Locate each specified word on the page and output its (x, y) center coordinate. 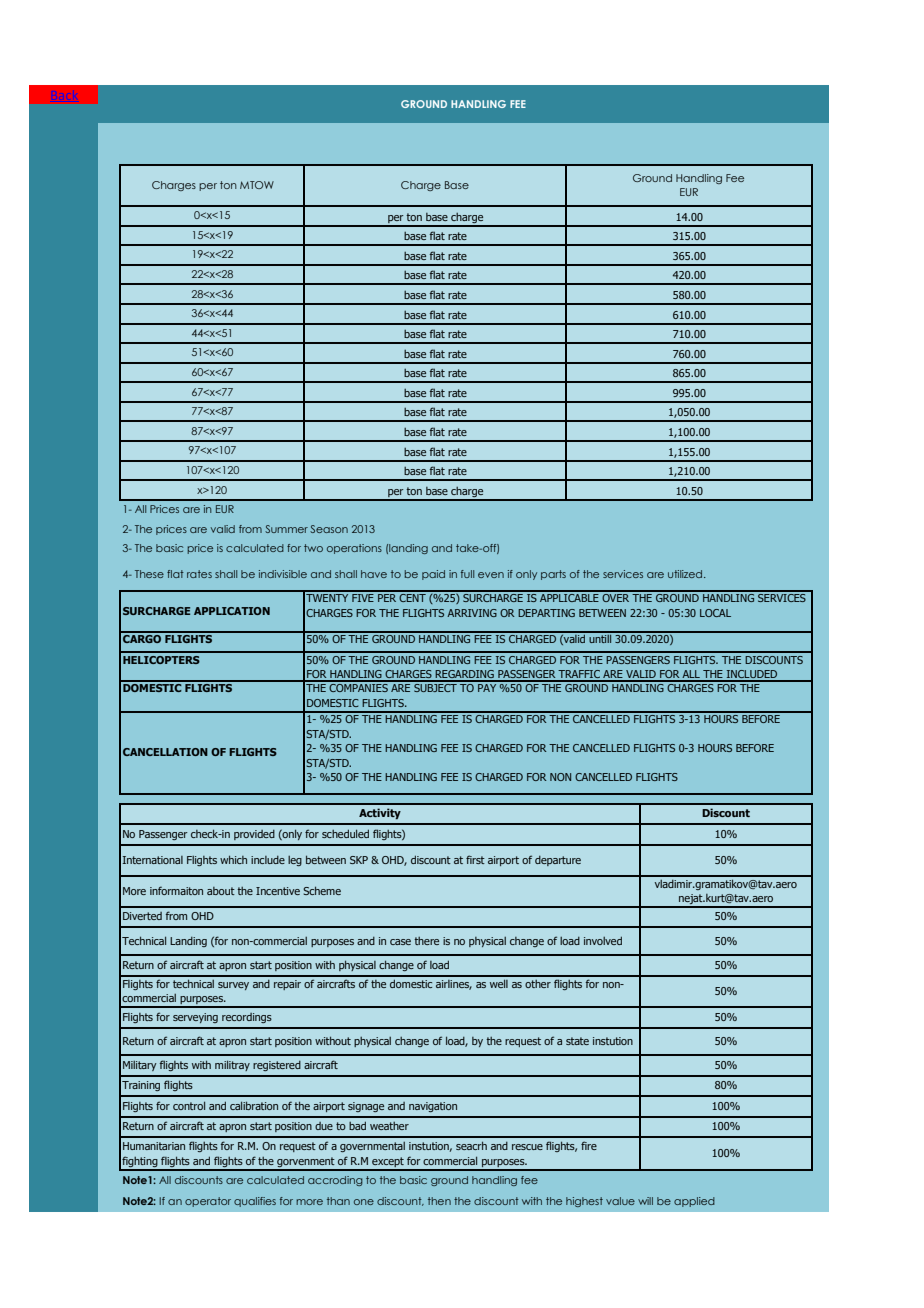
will (645, 1201)
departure (558, 861)
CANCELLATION (165, 752)
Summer (286, 529)
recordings (247, 1018)
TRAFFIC (579, 675)
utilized (686, 574)
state (577, 1041)
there (426, 941)
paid (433, 575)
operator (208, 1202)
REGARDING (465, 675)
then (439, 1201)
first (475, 859)
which (233, 859)
